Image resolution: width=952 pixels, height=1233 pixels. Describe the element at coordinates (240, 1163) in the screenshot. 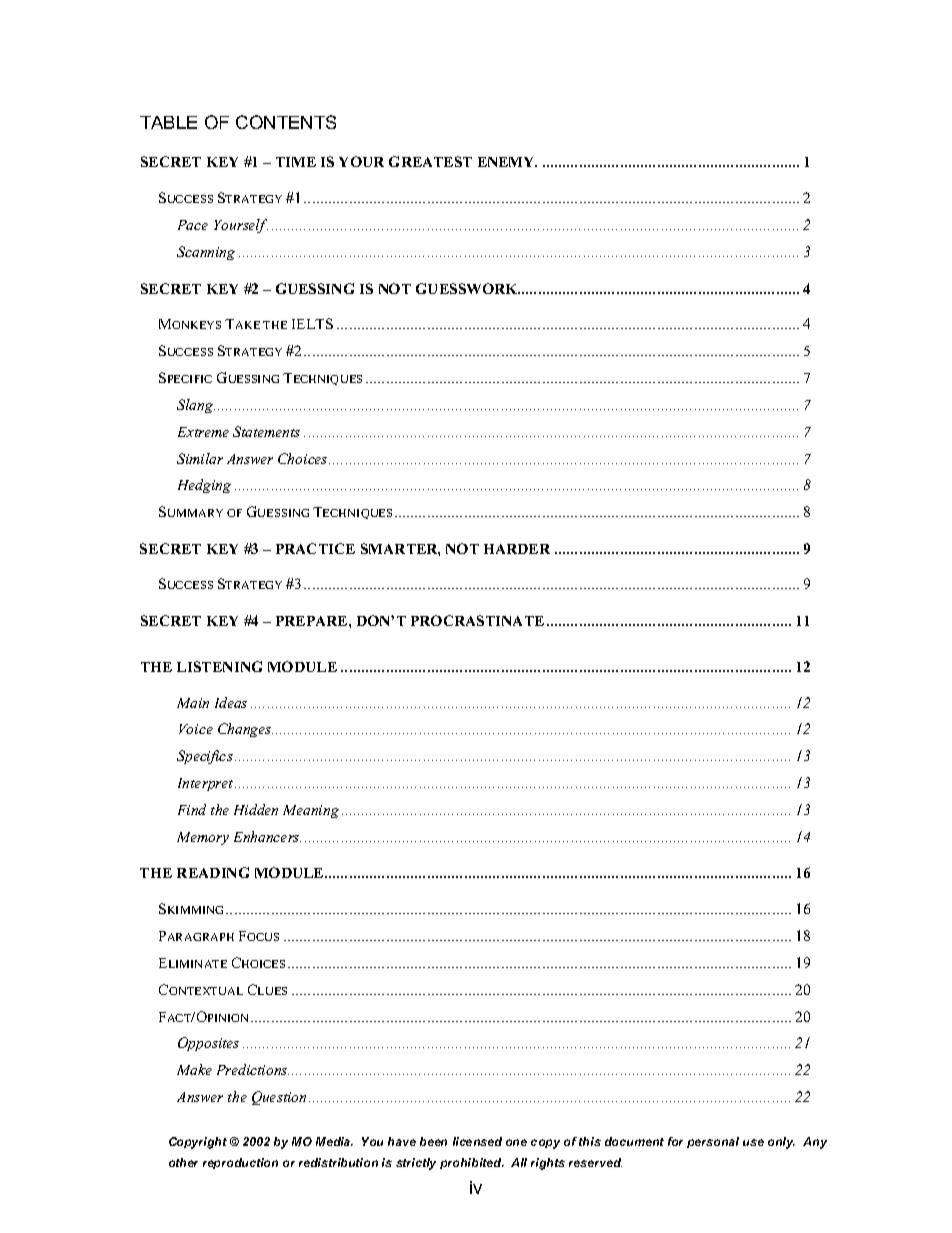

I see `reproduction` at that location.
